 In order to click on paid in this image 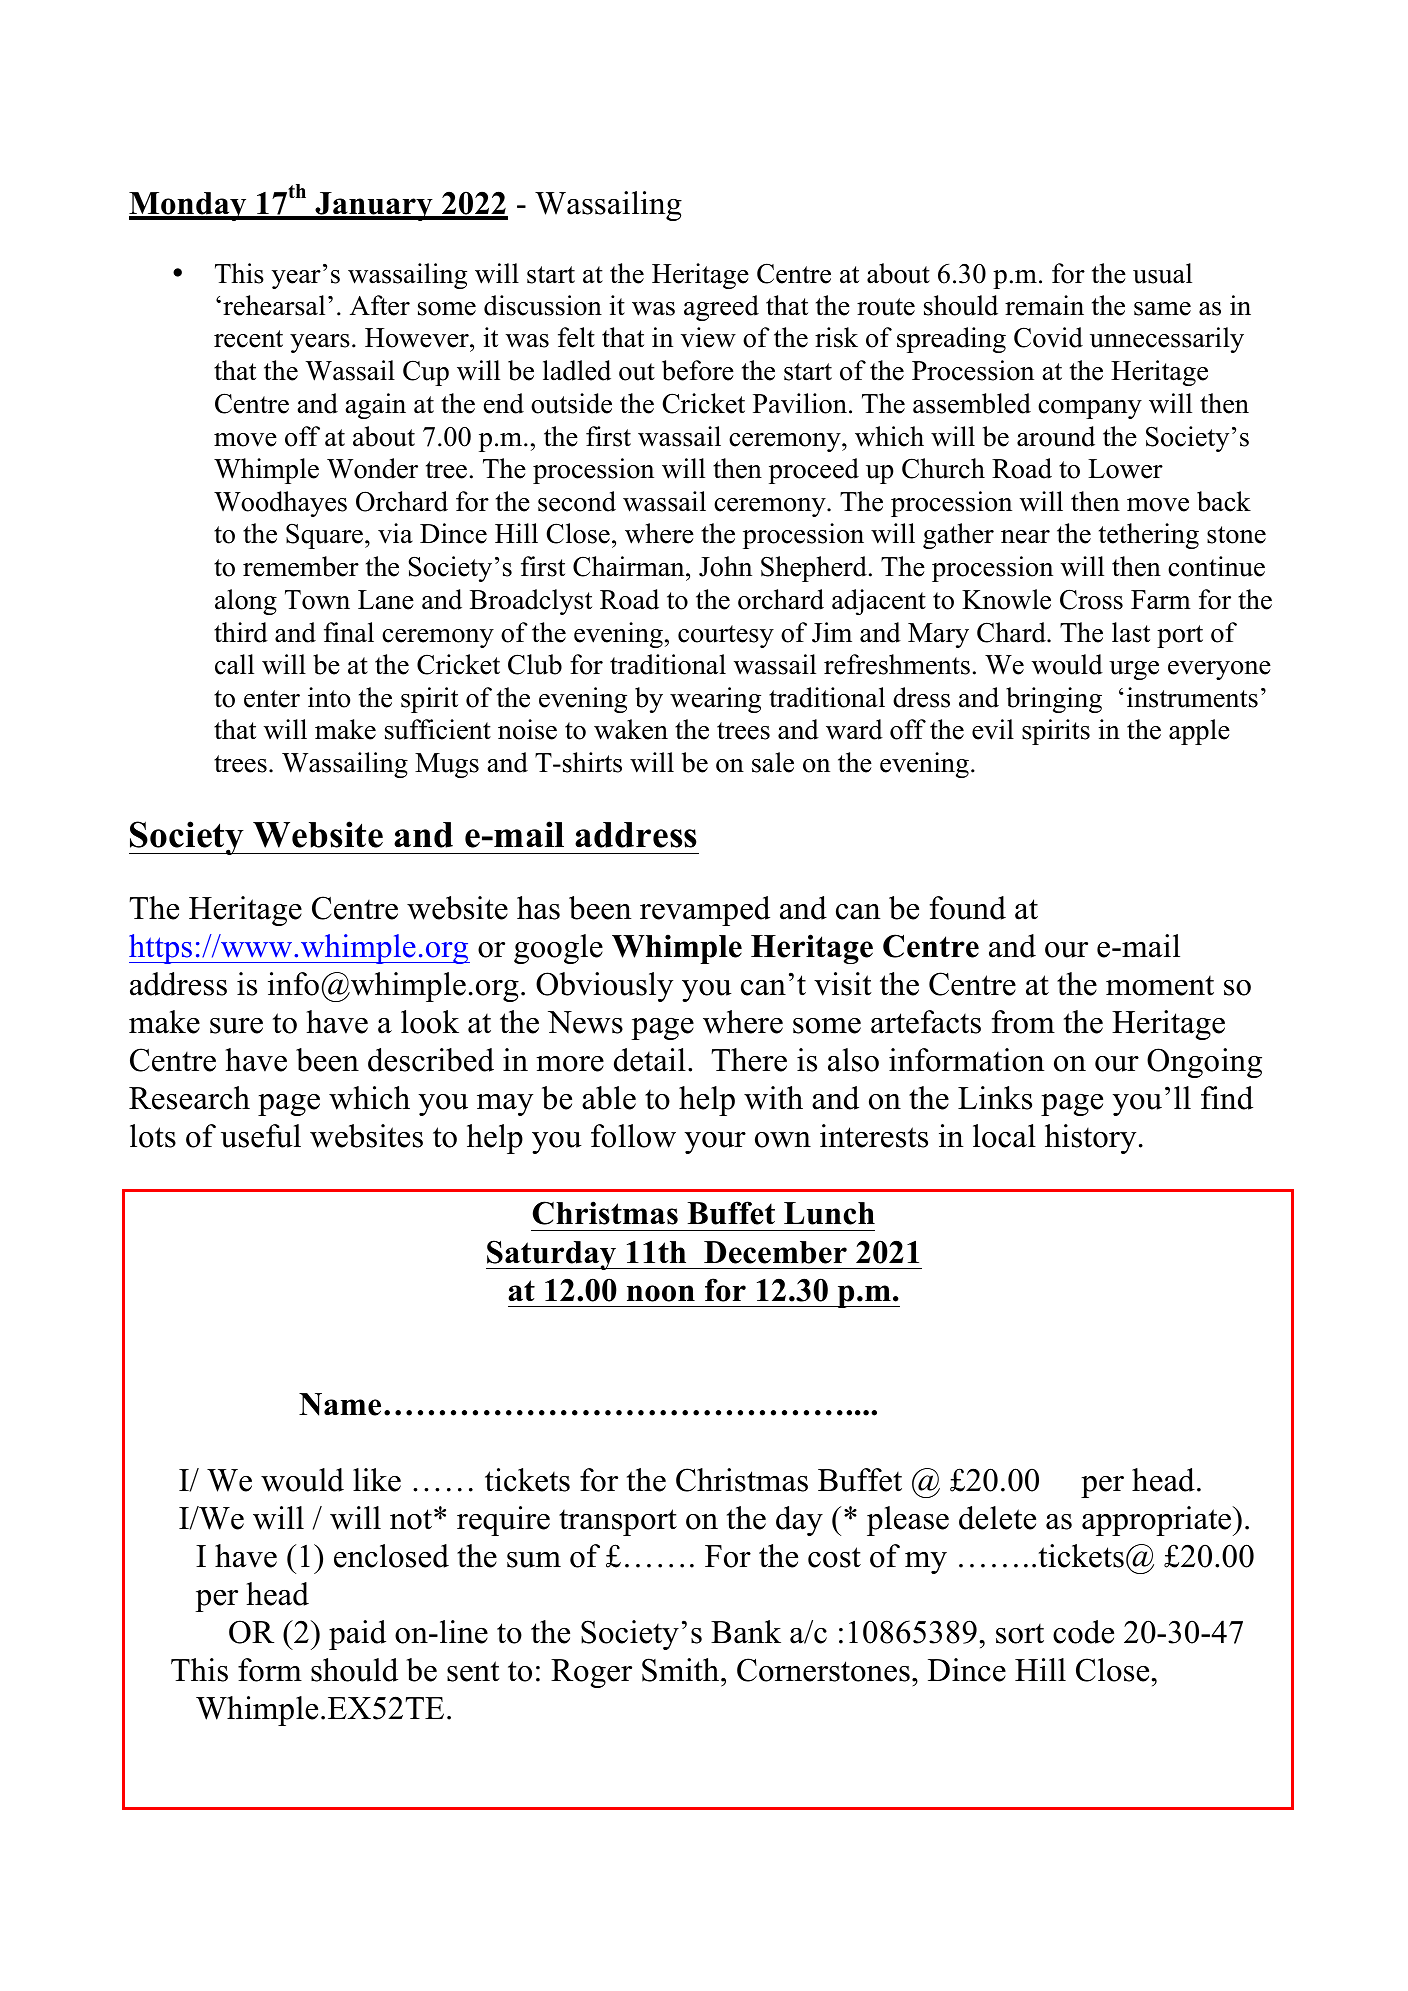, I will do `click(357, 1635)`.
